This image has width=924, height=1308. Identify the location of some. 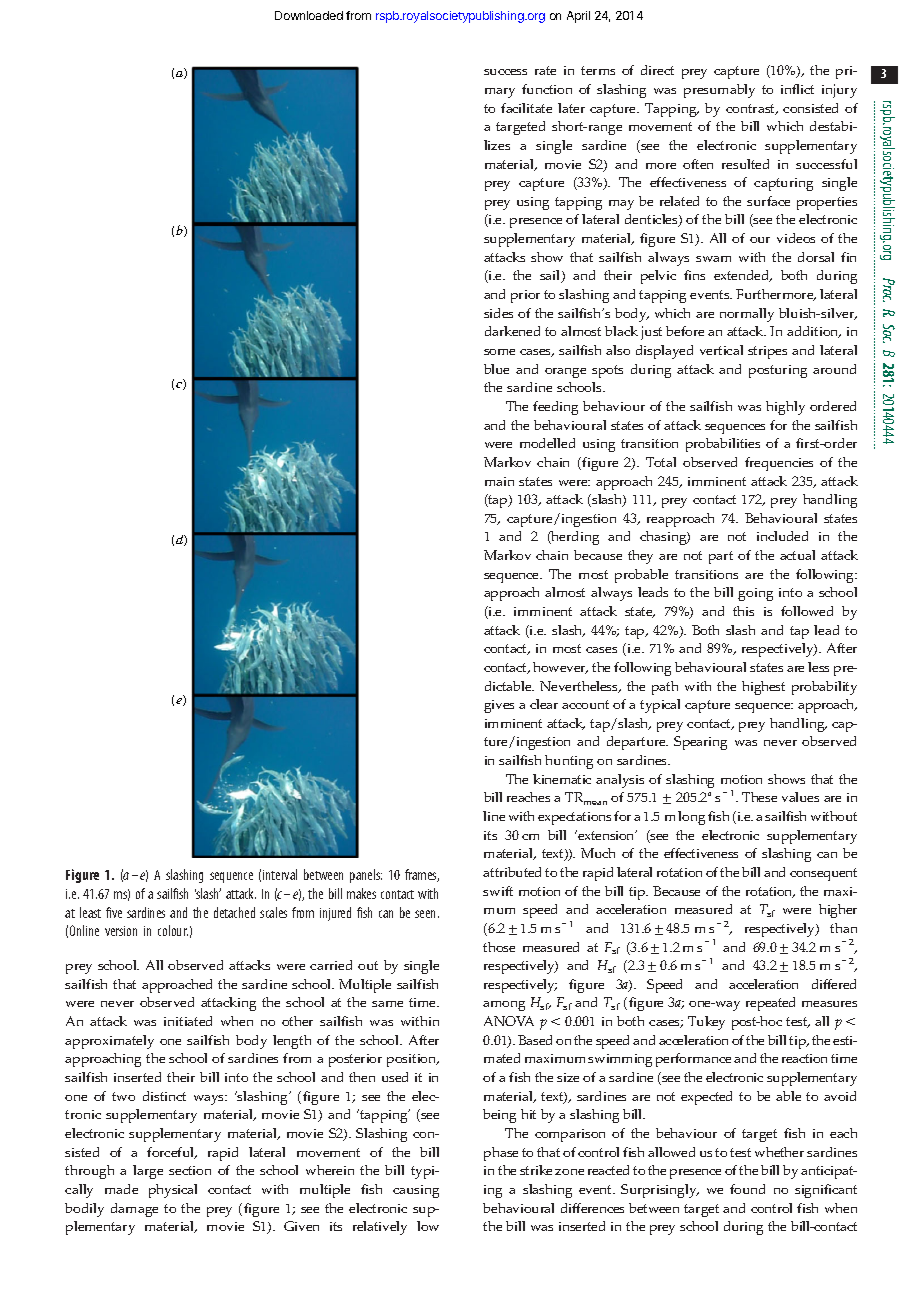
(499, 352).
